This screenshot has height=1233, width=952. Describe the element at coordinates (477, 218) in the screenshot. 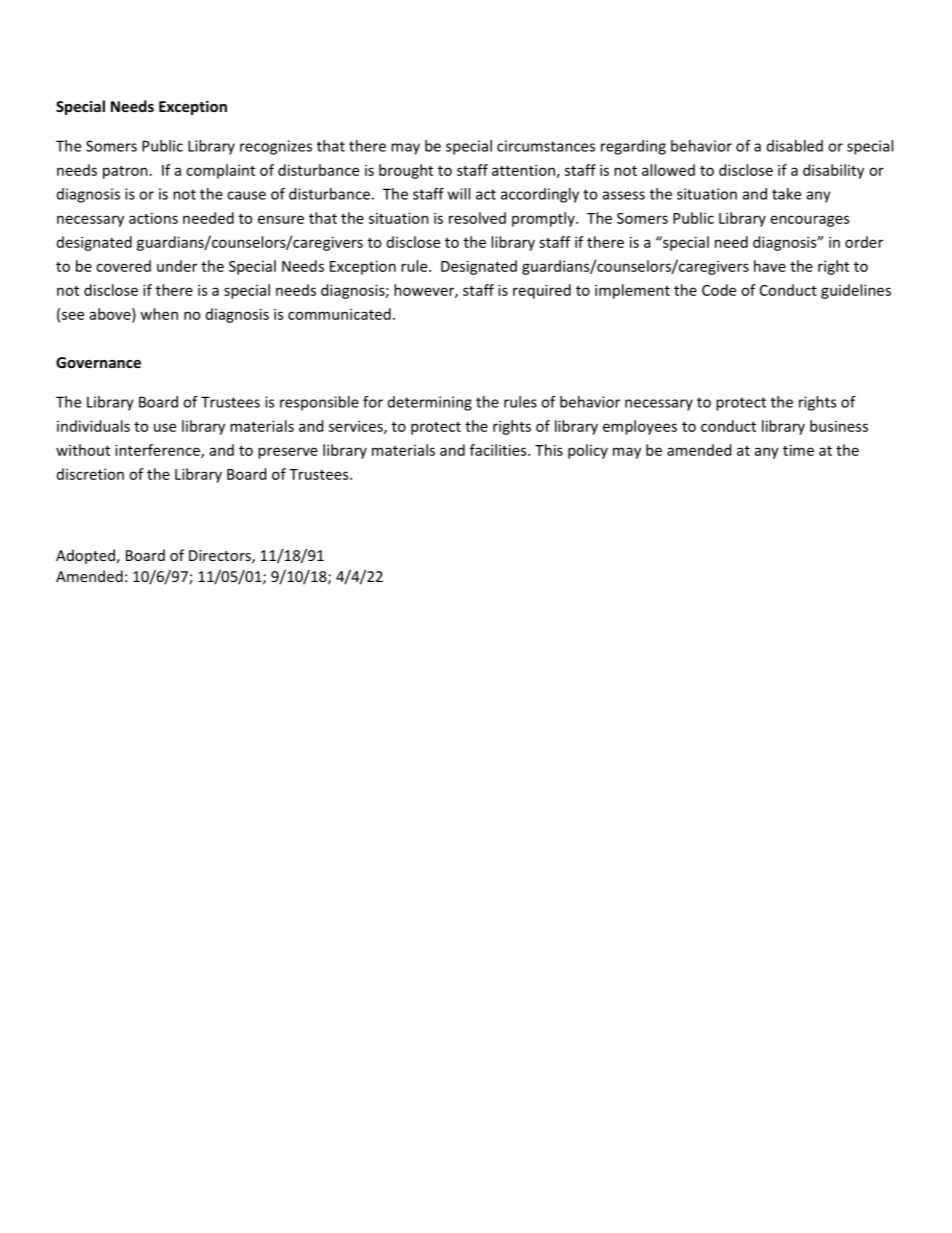

I see `resolved` at that location.
